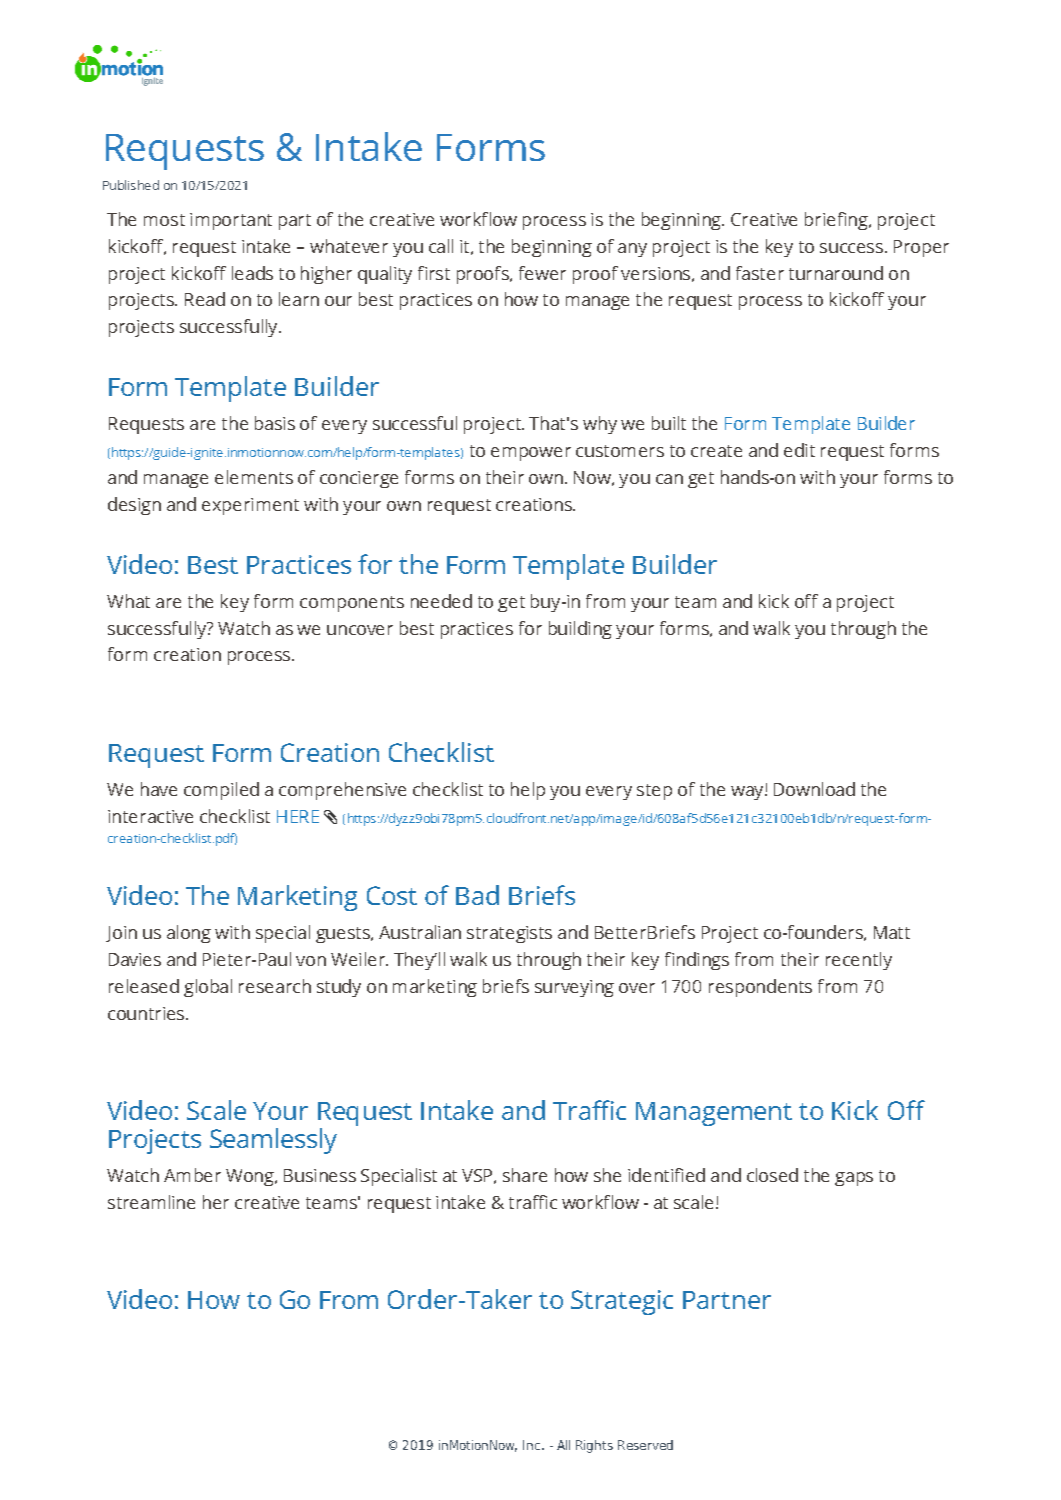 The image size is (1061, 1500). I want to click on Bad, so click(477, 895).
